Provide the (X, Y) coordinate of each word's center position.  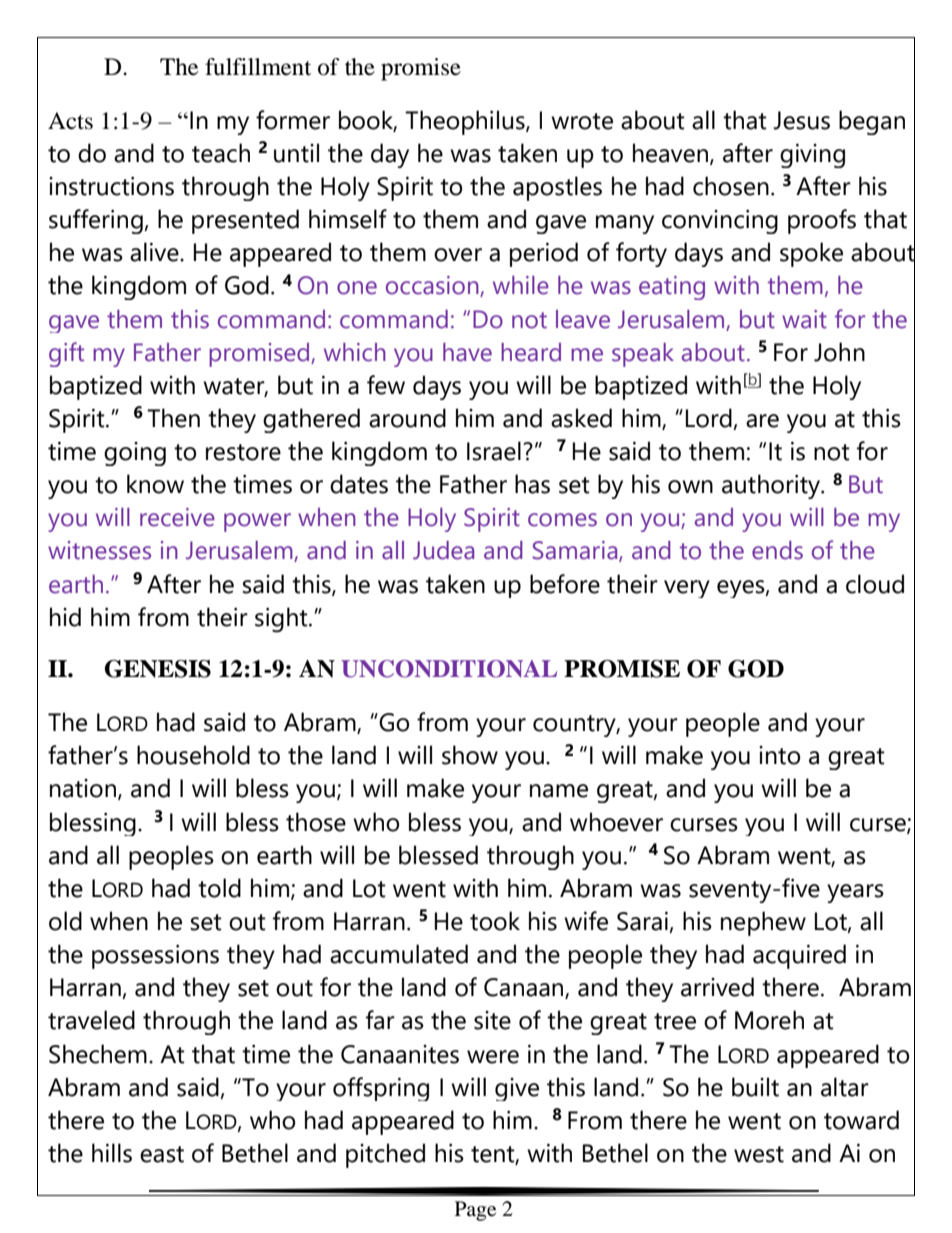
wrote (582, 121)
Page (475, 1211)
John (839, 352)
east (162, 1154)
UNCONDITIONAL (449, 669)
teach (221, 153)
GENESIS (158, 669)
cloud (875, 584)
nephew (763, 923)
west (759, 1154)
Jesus (801, 120)
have (467, 352)
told (219, 888)
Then (173, 418)
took (495, 921)
